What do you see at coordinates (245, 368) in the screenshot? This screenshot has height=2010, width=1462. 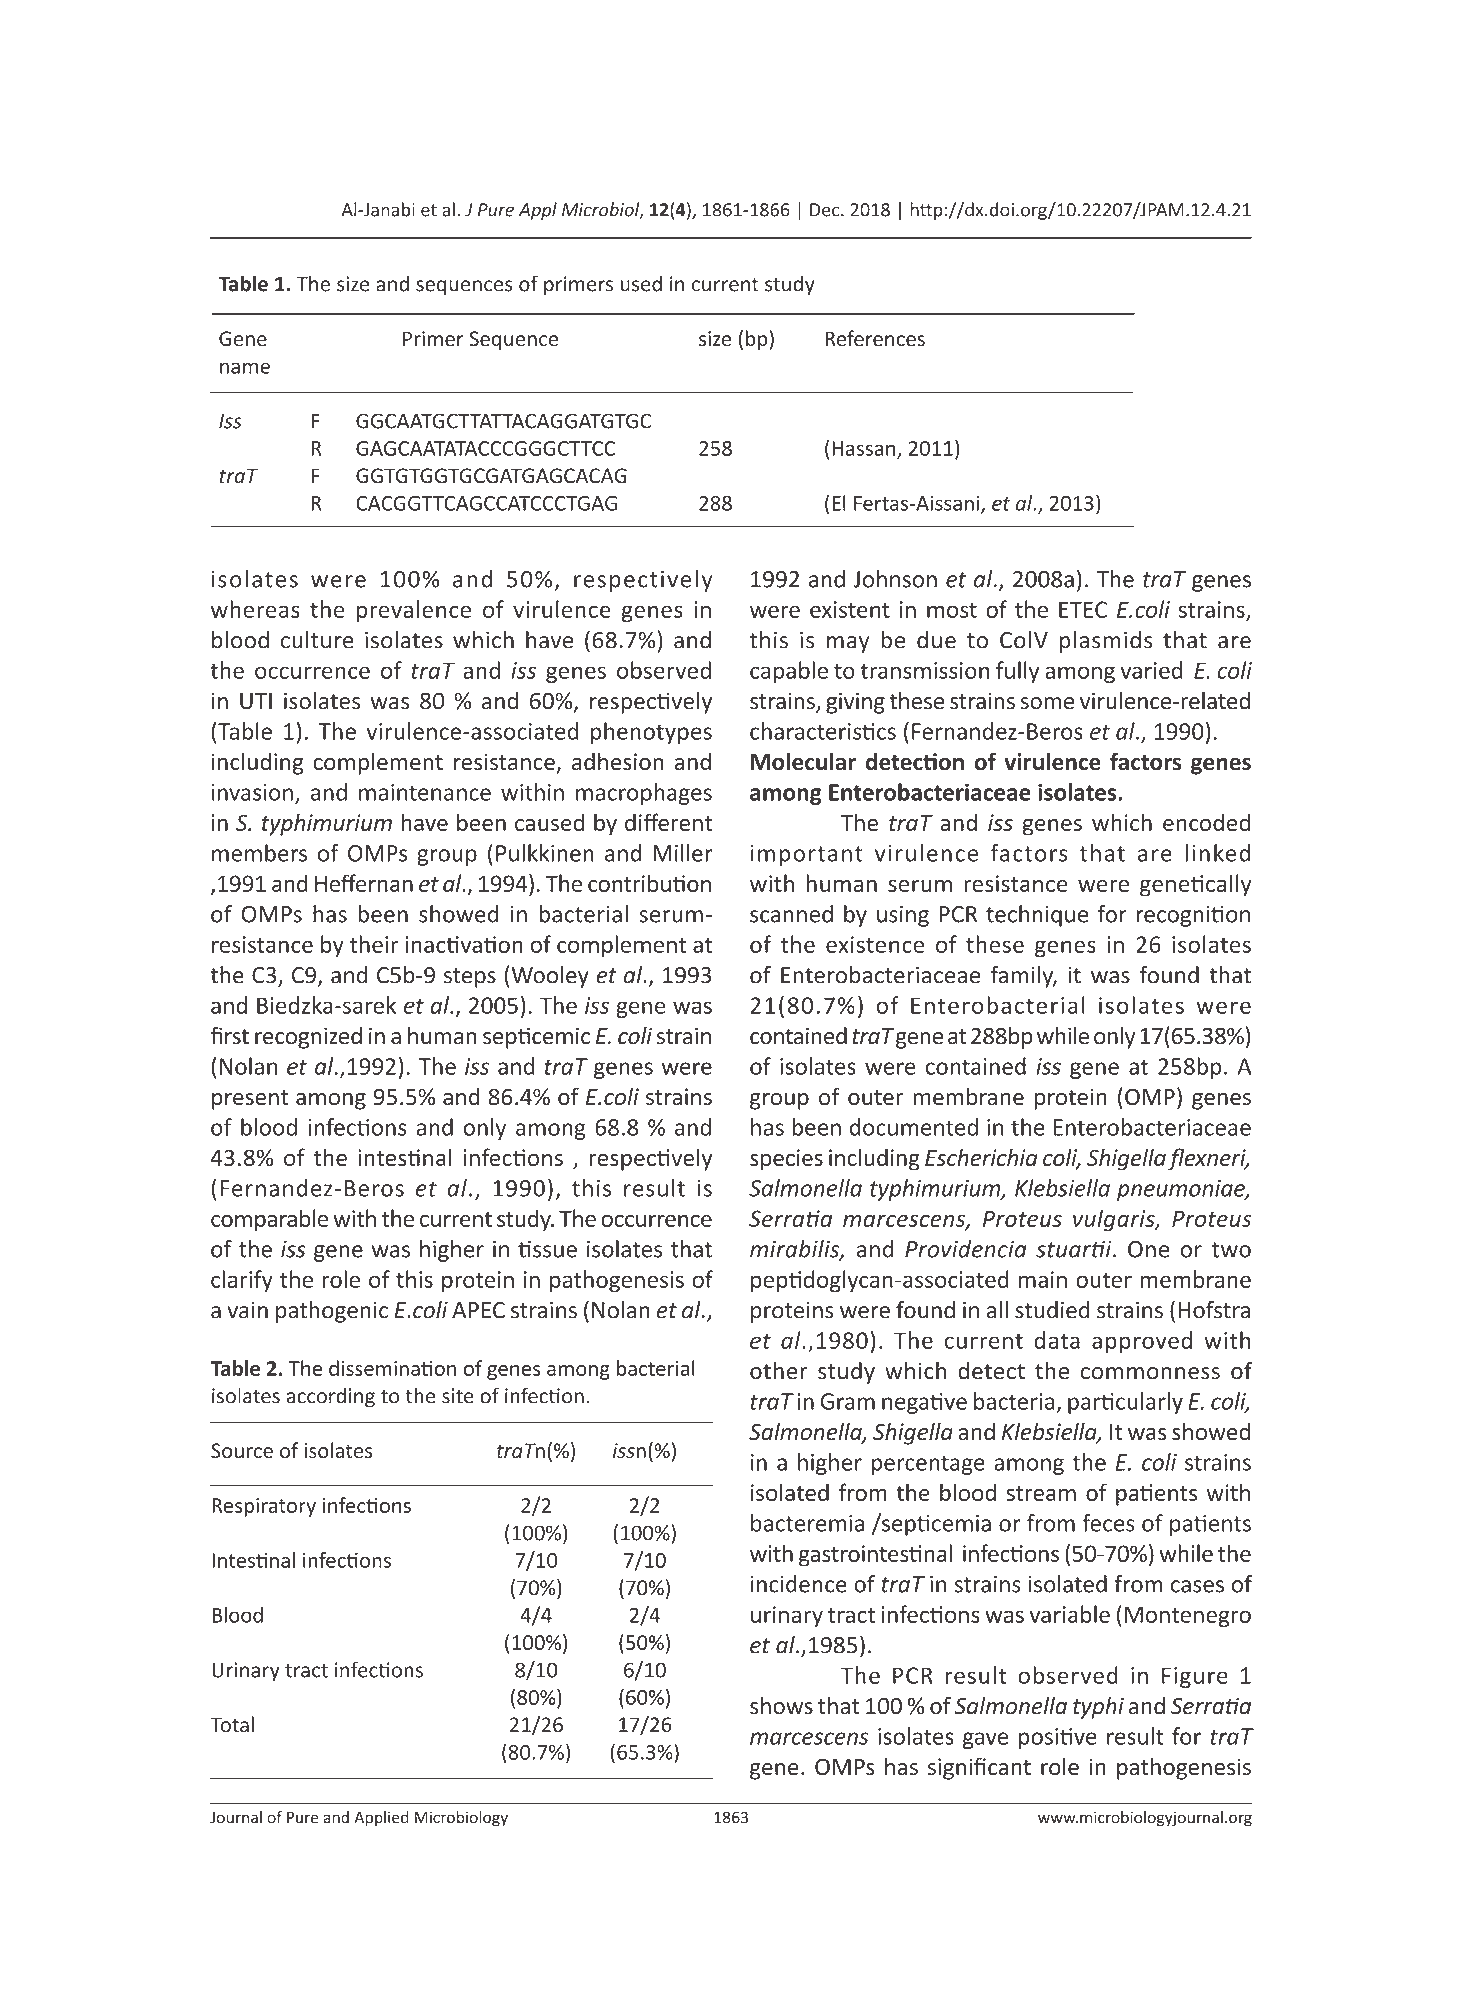 I see `name` at bounding box center [245, 368].
